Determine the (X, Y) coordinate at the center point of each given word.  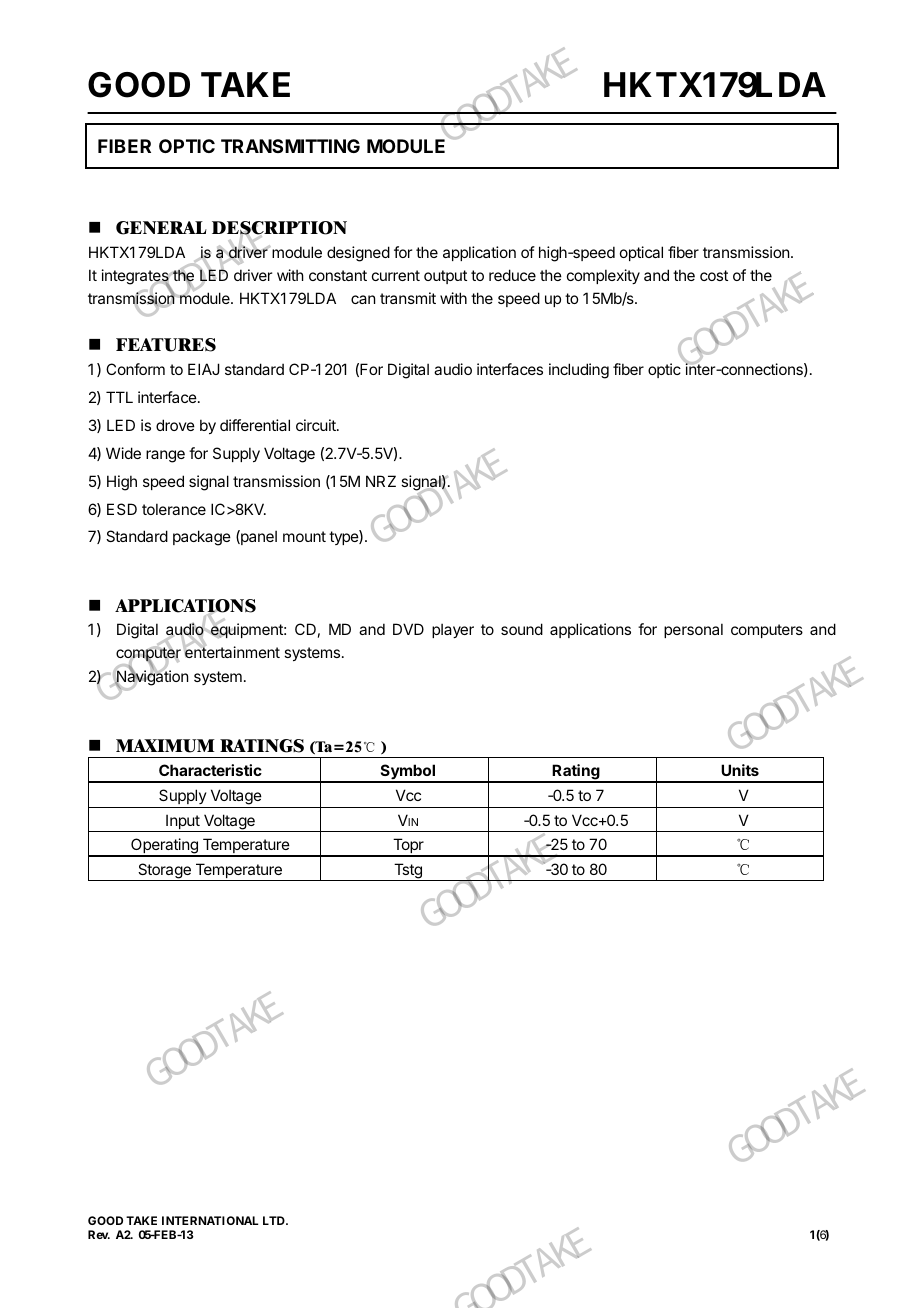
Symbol (407, 773)
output (445, 277)
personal (693, 630)
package (202, 538)
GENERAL (161, 228)
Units (740, 770)
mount (304, 536)
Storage (164, 872)
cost (714, 275)
